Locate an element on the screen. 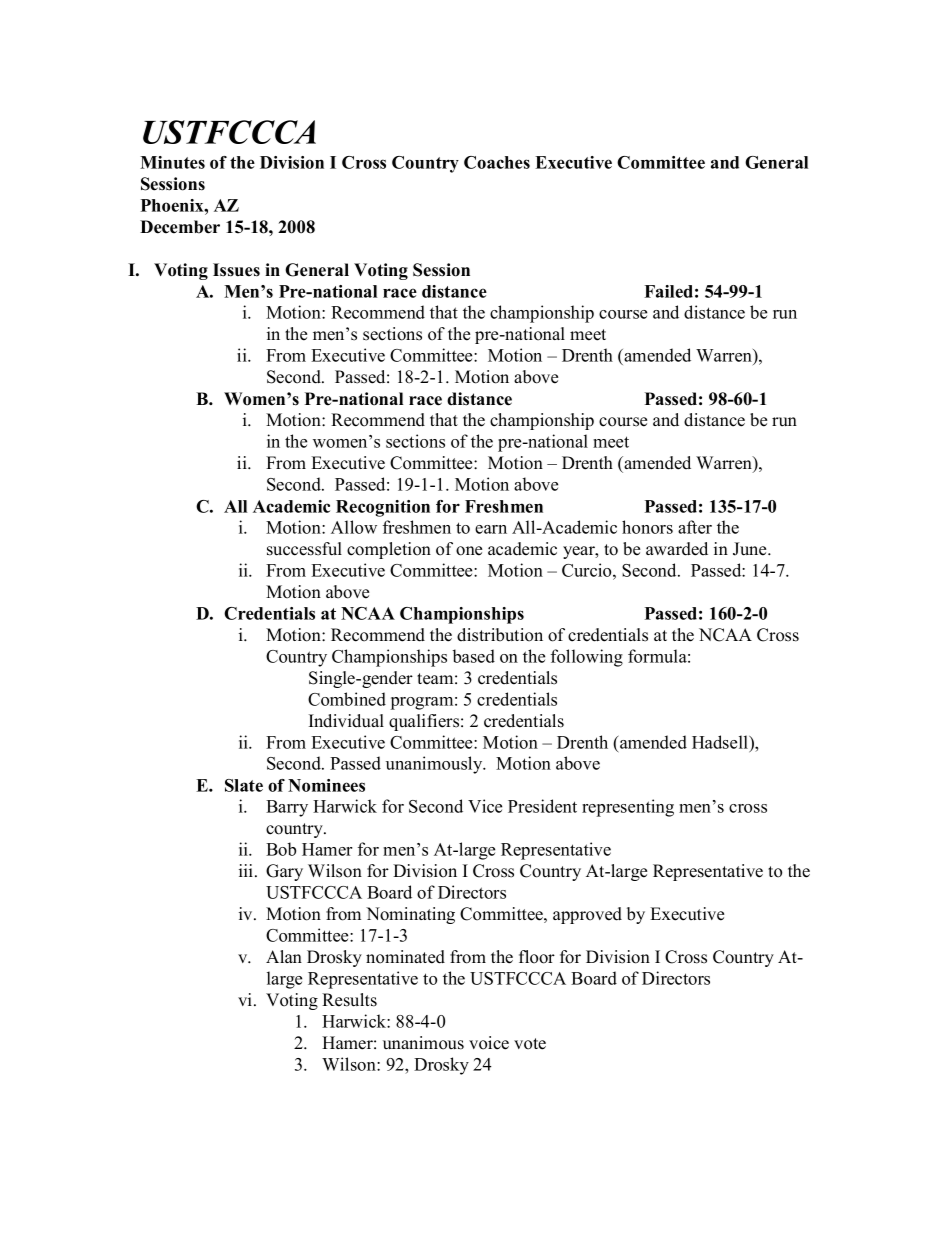  Vice is located at coordinates (485, 806).
